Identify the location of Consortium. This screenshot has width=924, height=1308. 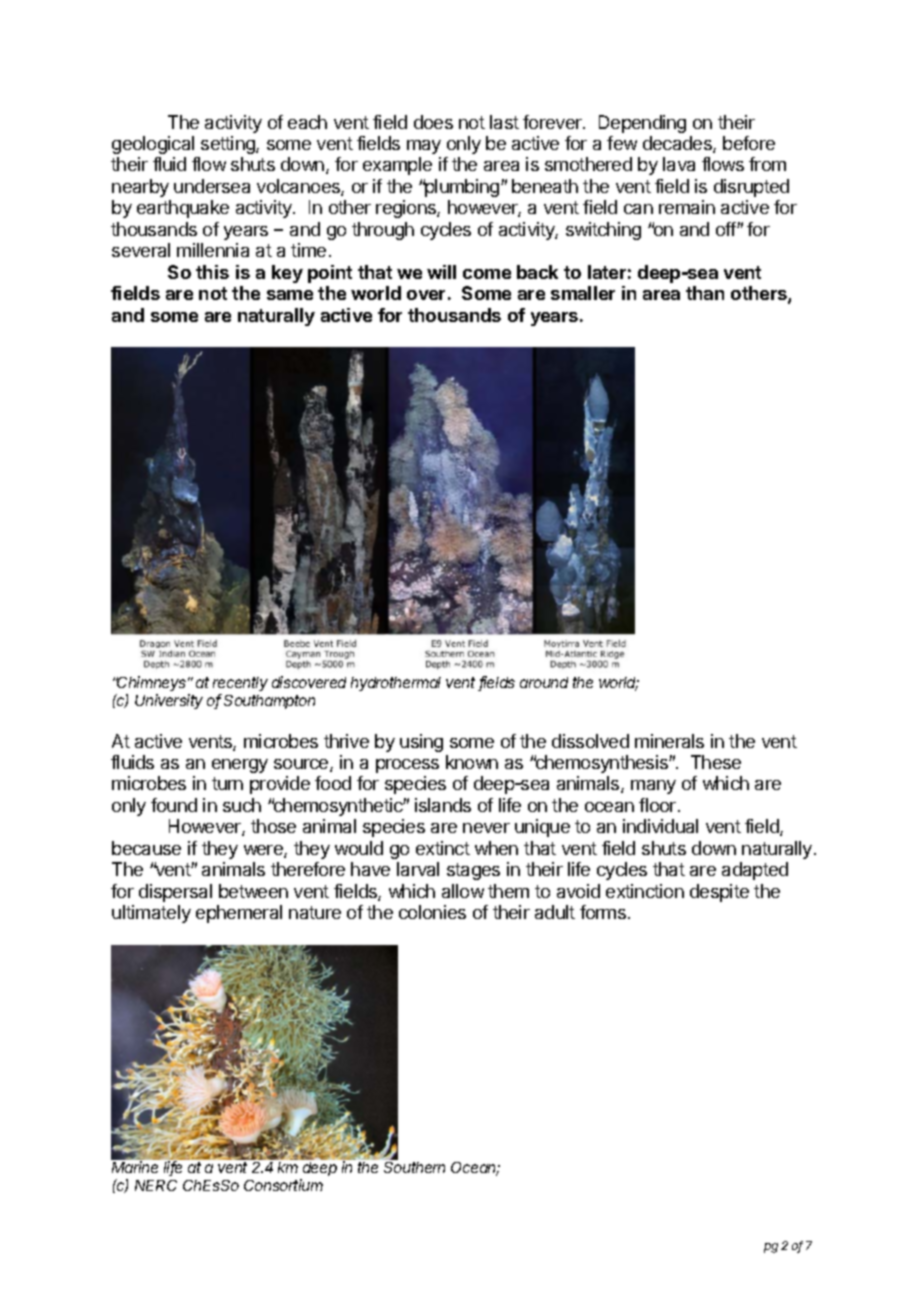
(283, 1185).
